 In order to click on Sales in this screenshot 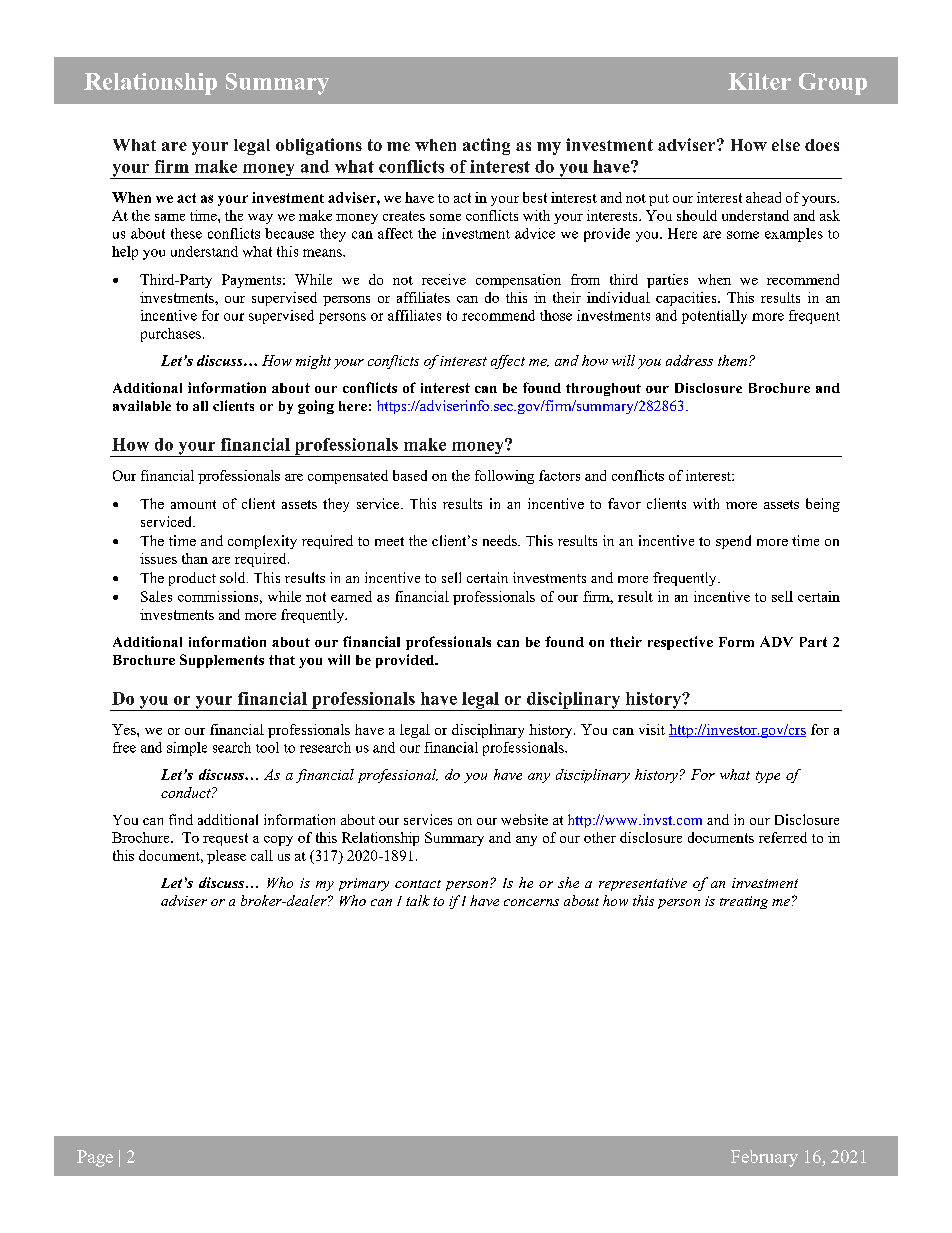, I will do `click(156, 596)`.
